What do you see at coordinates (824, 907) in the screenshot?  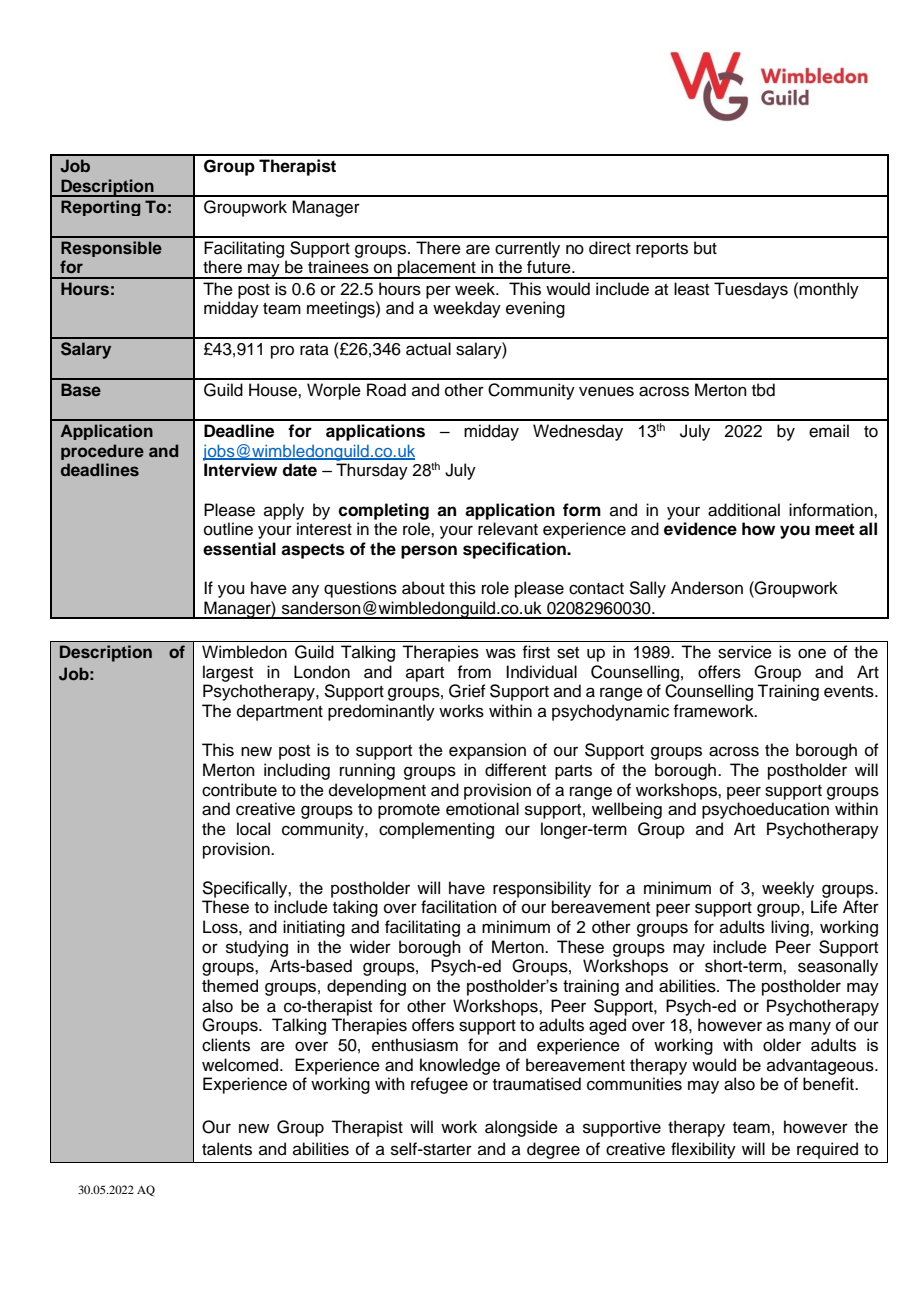 I see `Life` at bounding box center [824, 907].
